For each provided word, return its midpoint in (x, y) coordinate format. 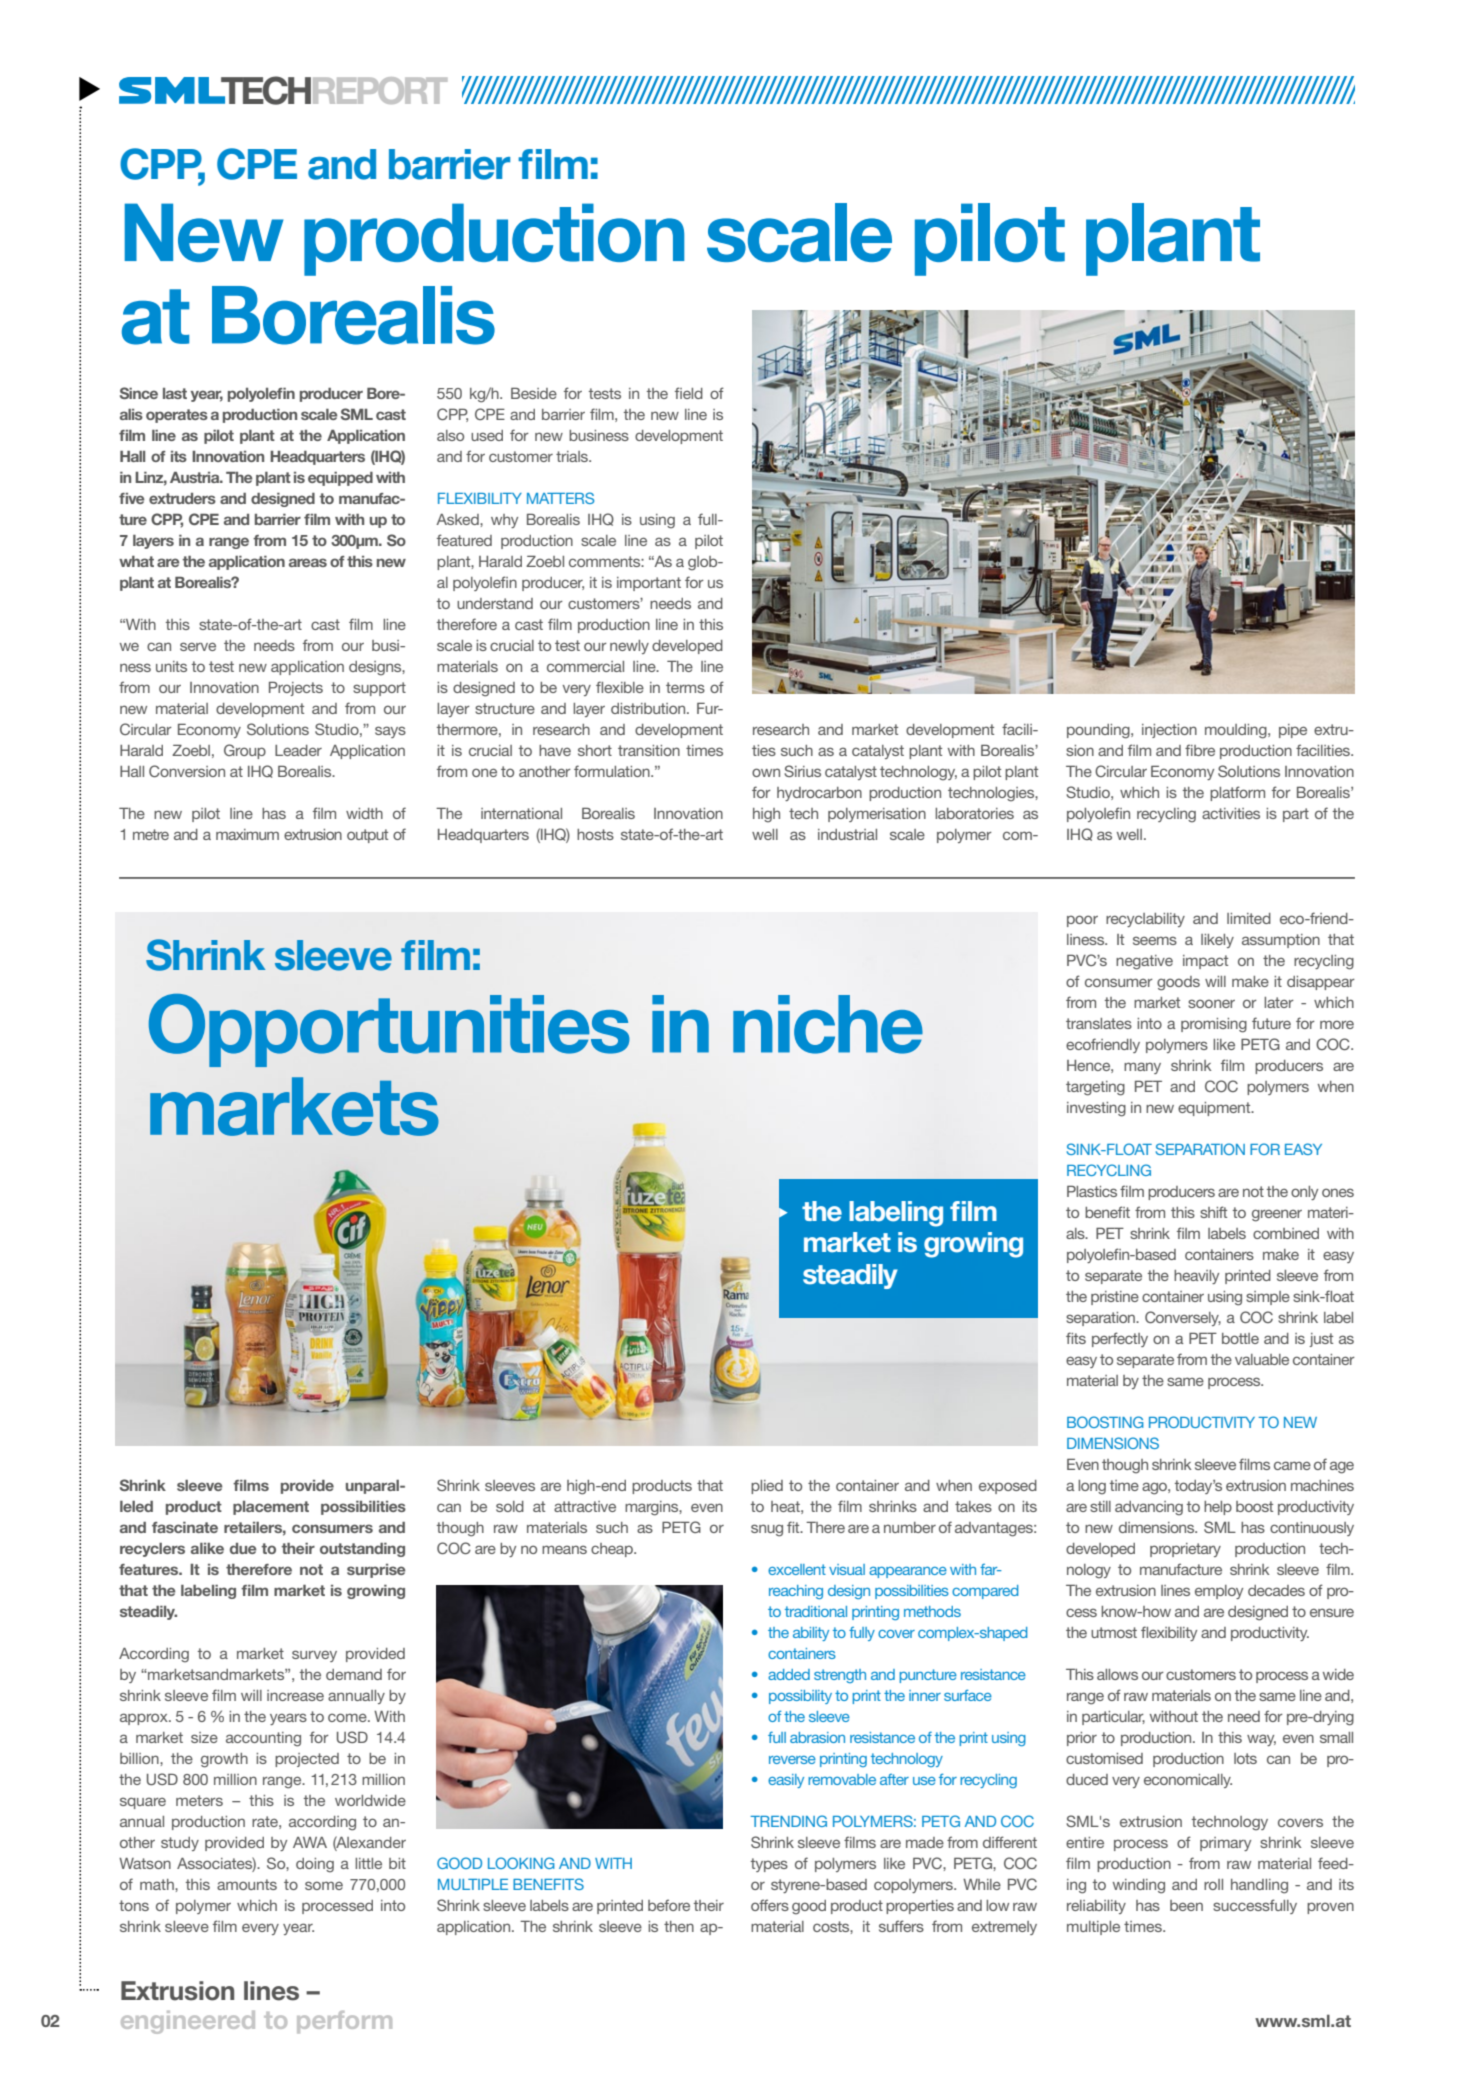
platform (1237, 793)
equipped (340, 479)
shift (1213, 1212)
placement (271, 1508)
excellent (797, 1569)
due (243, 1548)
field (689, 393)
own (766, 772)
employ (1219, 1592)
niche (828, 1024)
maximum (247, 834)
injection (1169, 731)
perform (344, 2022)
